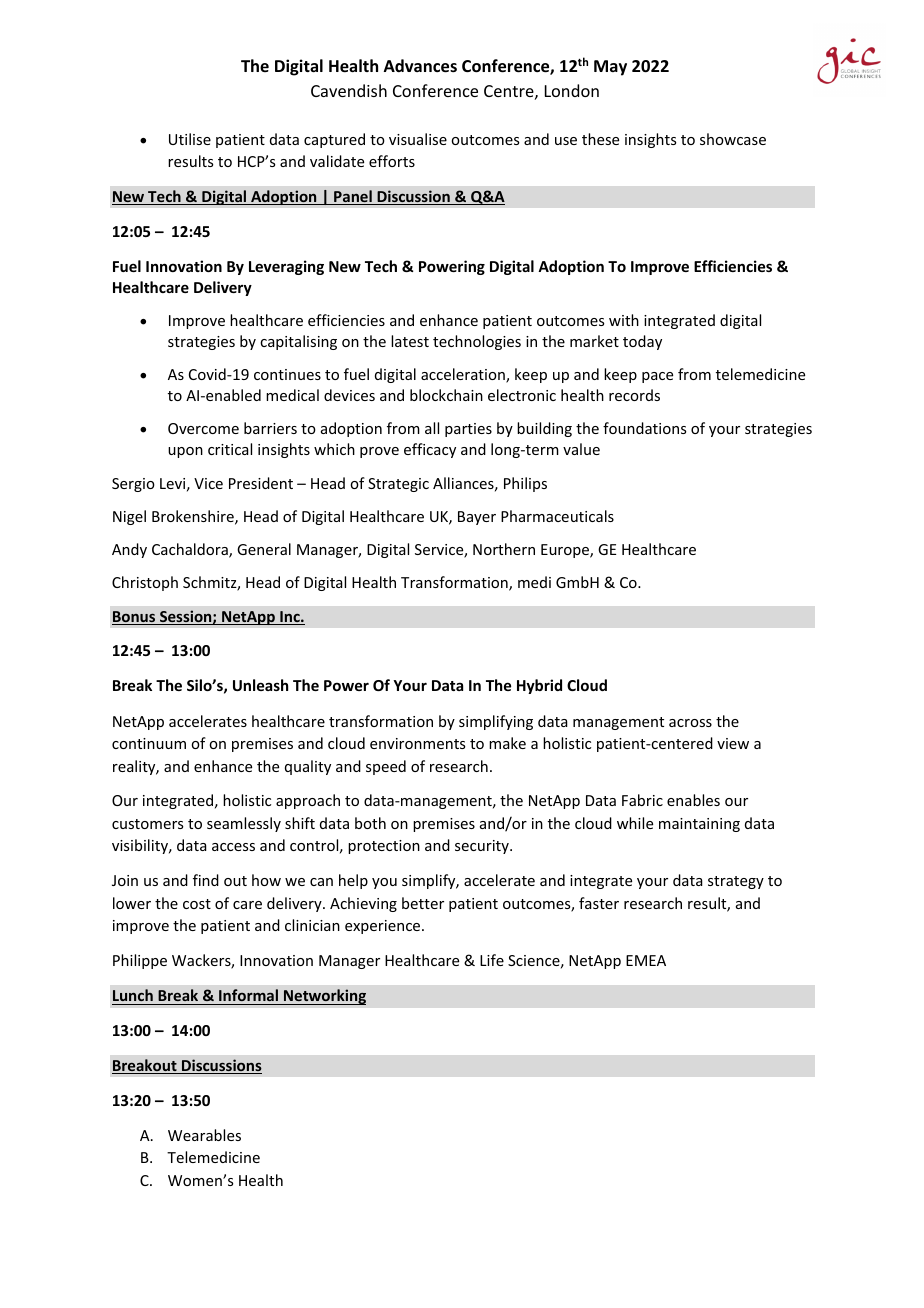 The height and width of the screenshot is (1308, 924). What do you see at coordinates (398, 485) in the screenshot?
I see `Strategic` at bounding box center [398, 485].
